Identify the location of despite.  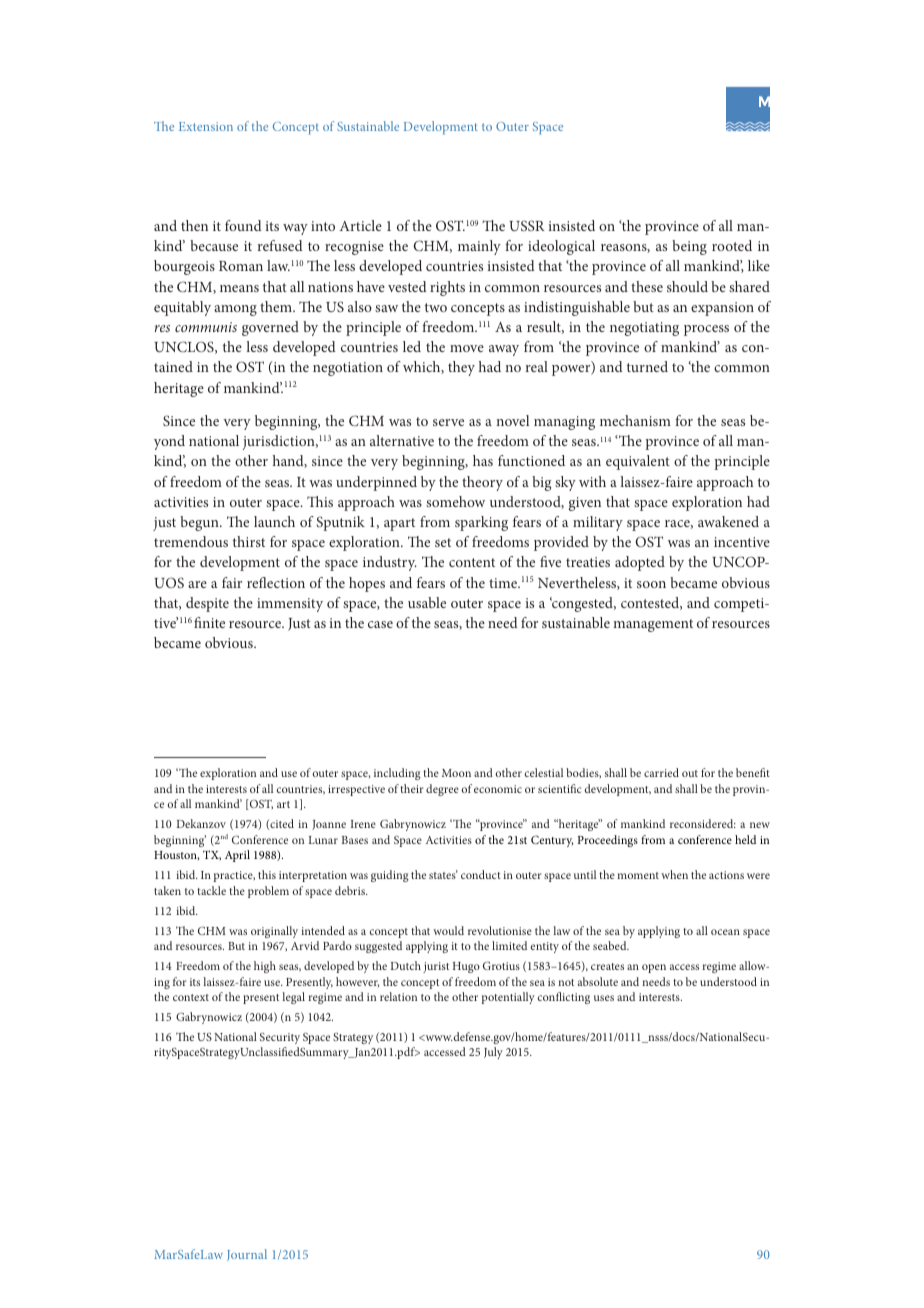
(207, 604).
